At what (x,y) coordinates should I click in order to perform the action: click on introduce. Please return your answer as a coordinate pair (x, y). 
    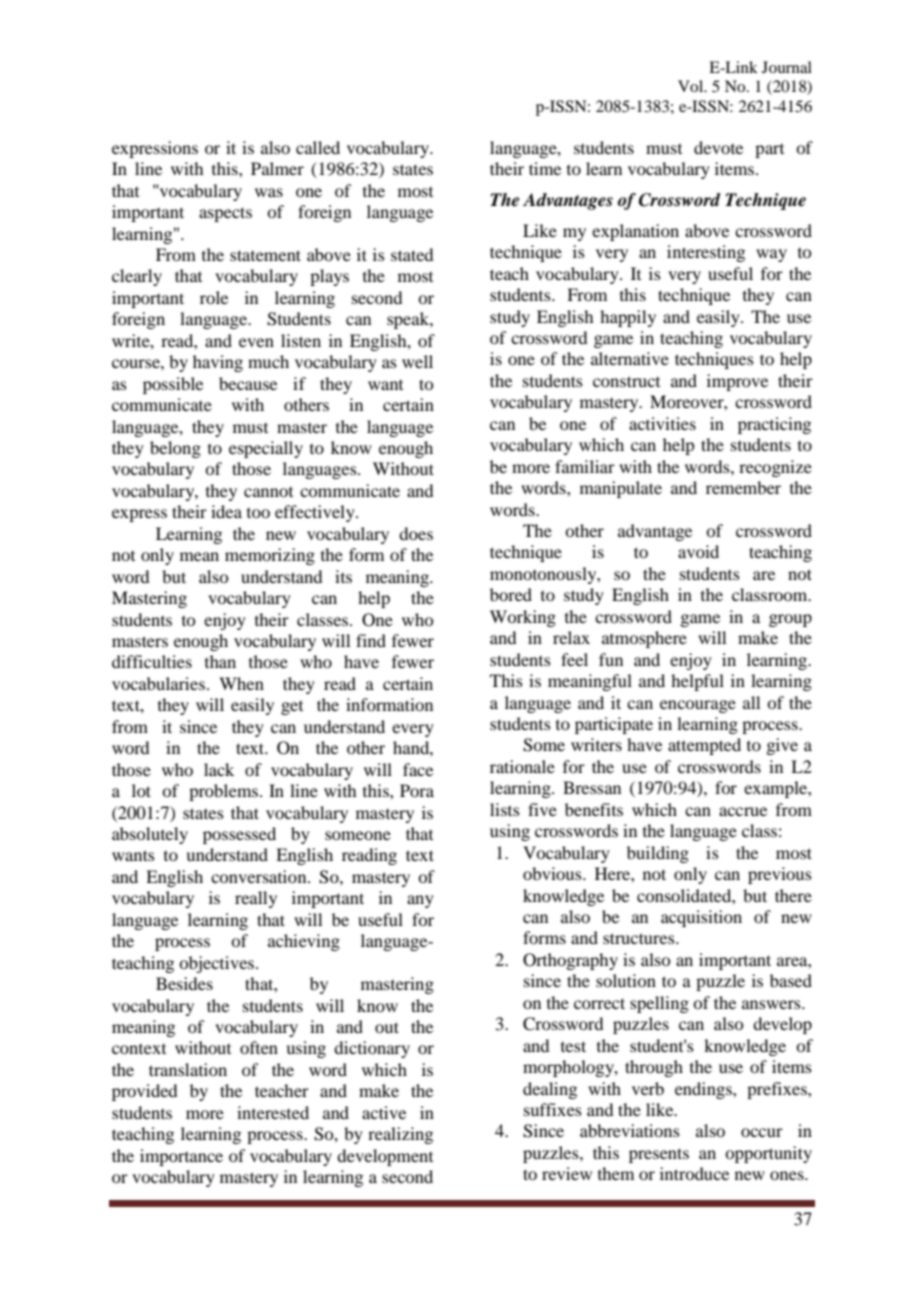
    Looking at the image, I should click on (694, 1173).
